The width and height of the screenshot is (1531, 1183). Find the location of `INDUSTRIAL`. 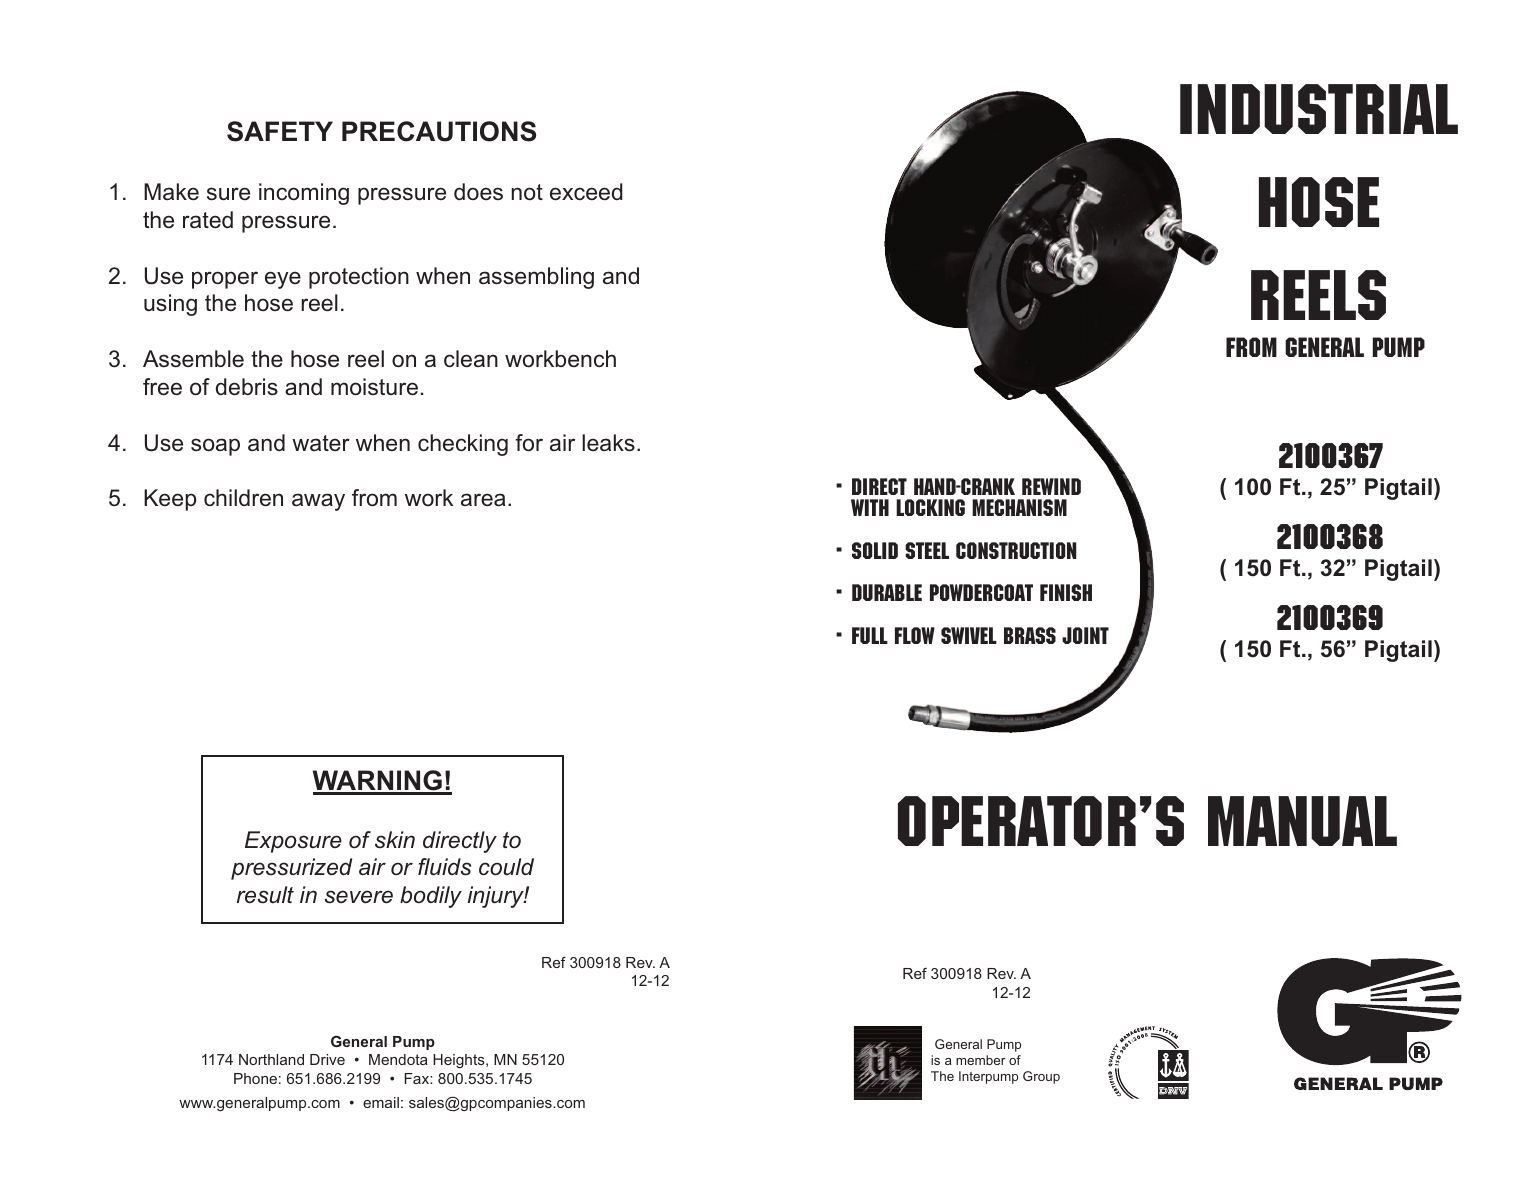

INDUSTRIAL is located at coordinates (1319, 109).
